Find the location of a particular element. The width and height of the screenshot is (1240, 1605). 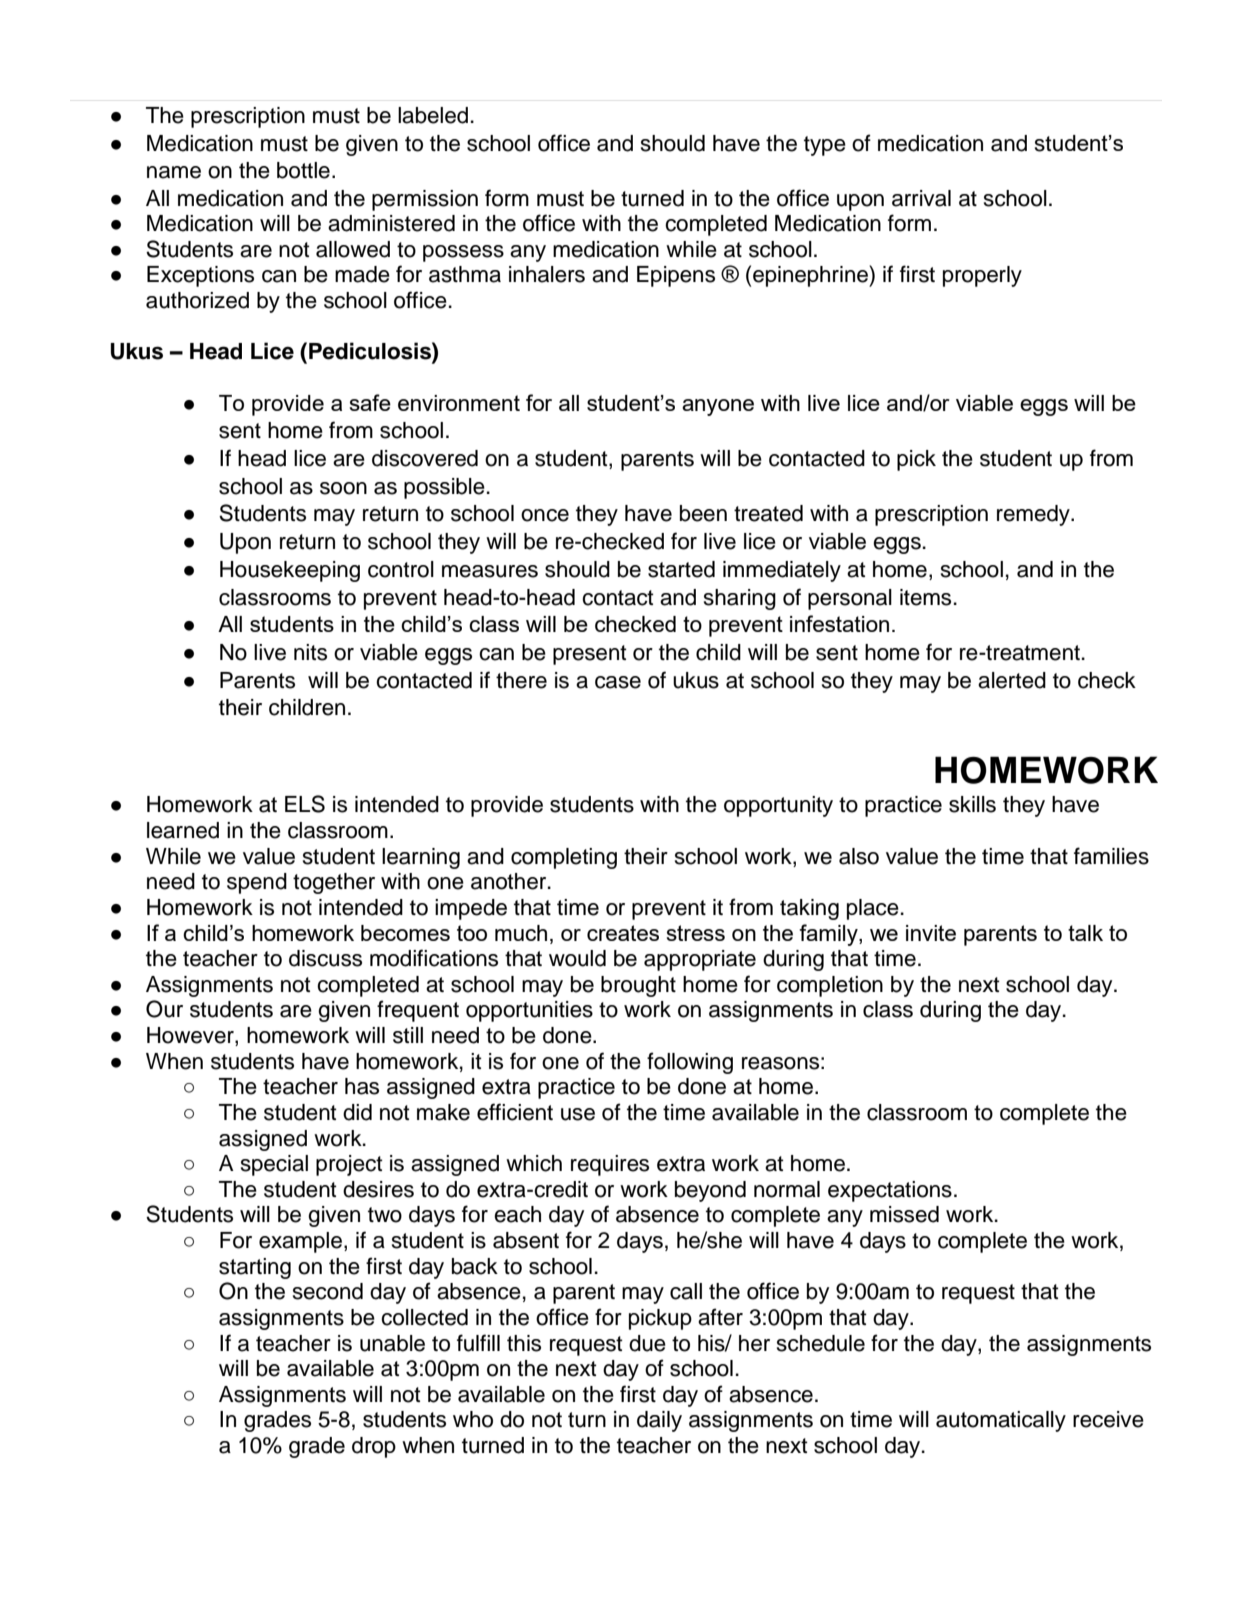

type is located at coordinates (825, 146).
